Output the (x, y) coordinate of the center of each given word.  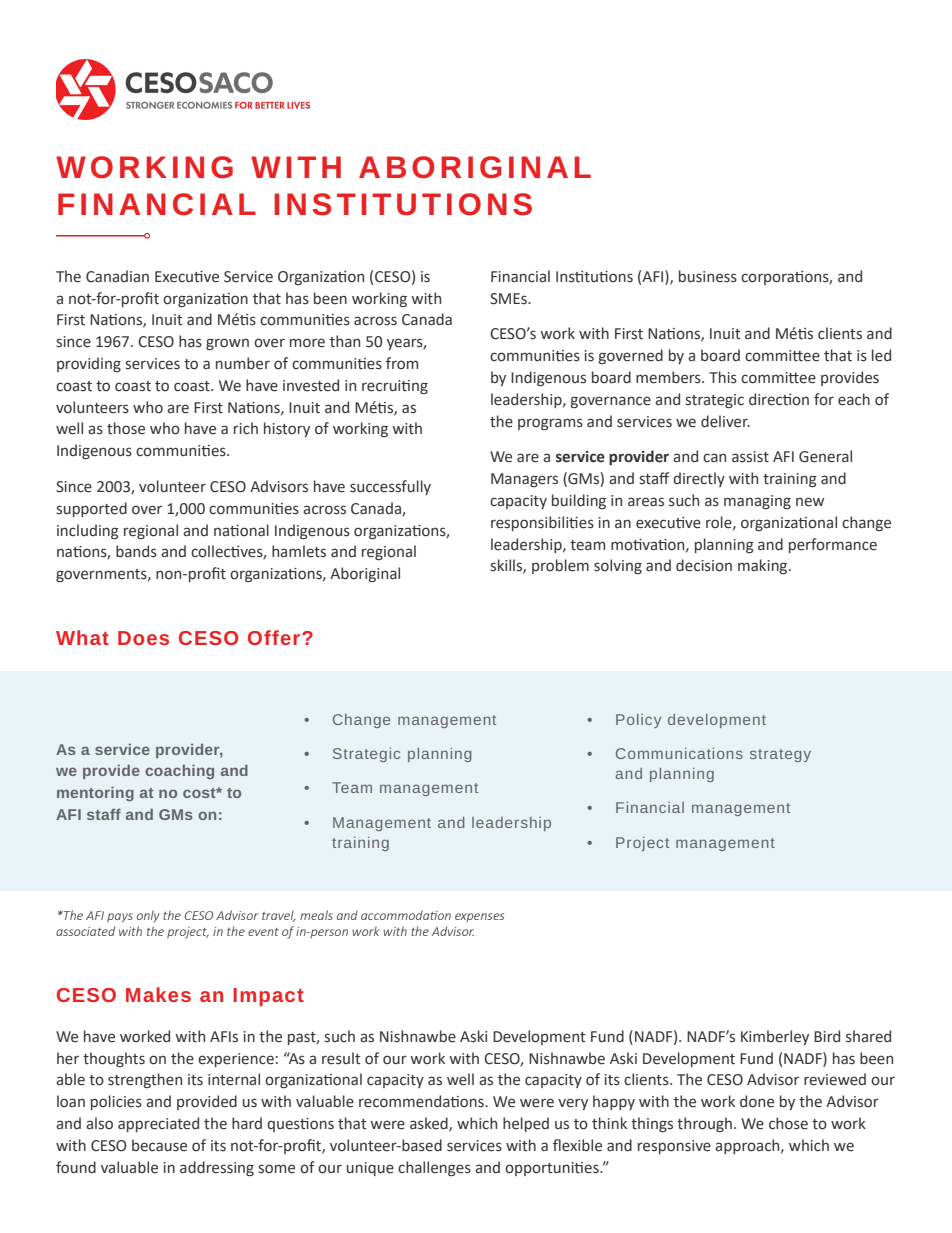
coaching (179, 772)
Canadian (117, 276)
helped (526, 1124)
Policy (638, 721)
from (402, 363)
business (708, 276)
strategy (780, 755)
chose (788, 1123)
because (159, 1145)
